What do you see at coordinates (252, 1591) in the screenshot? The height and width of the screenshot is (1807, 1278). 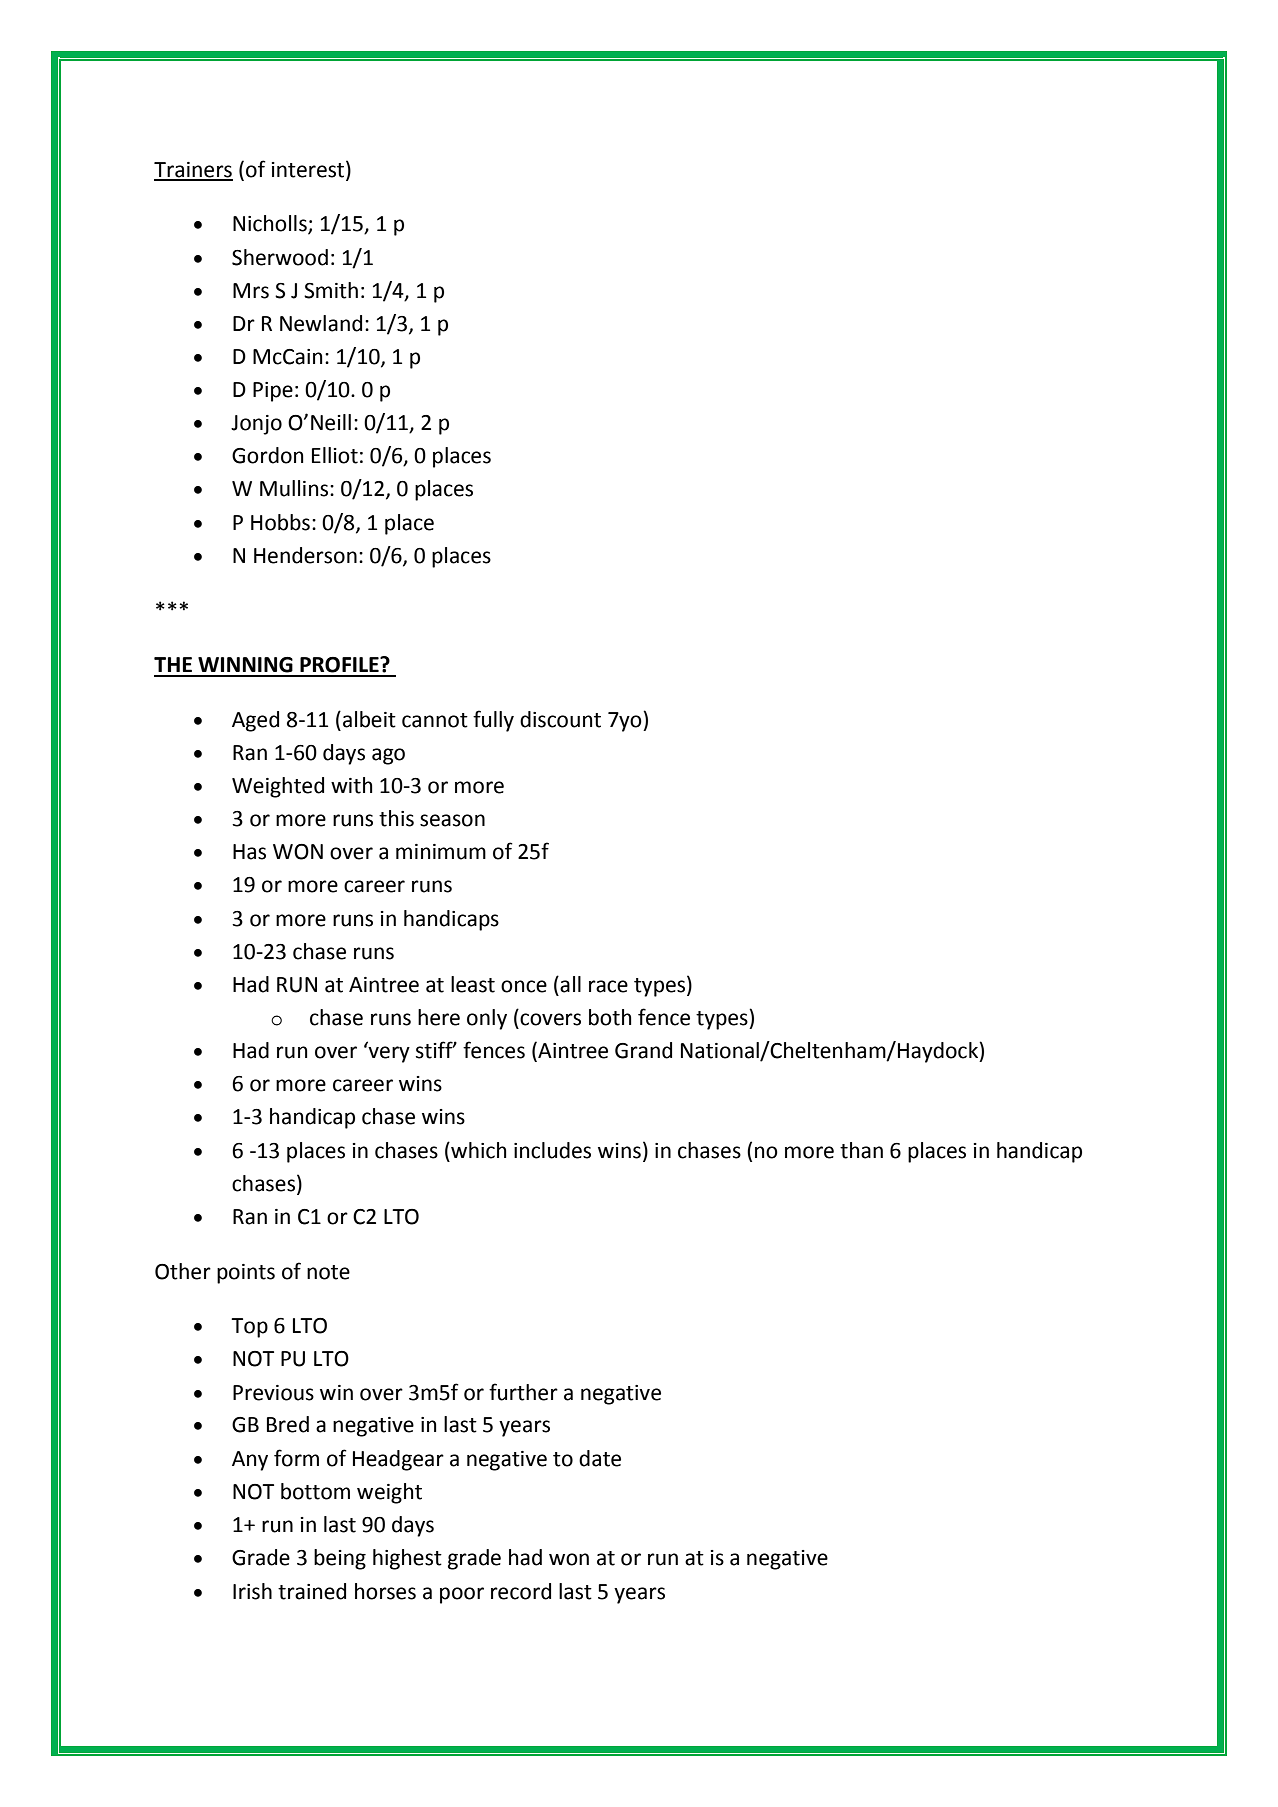 I see `Irish` at bounding box center [252, 1591].
